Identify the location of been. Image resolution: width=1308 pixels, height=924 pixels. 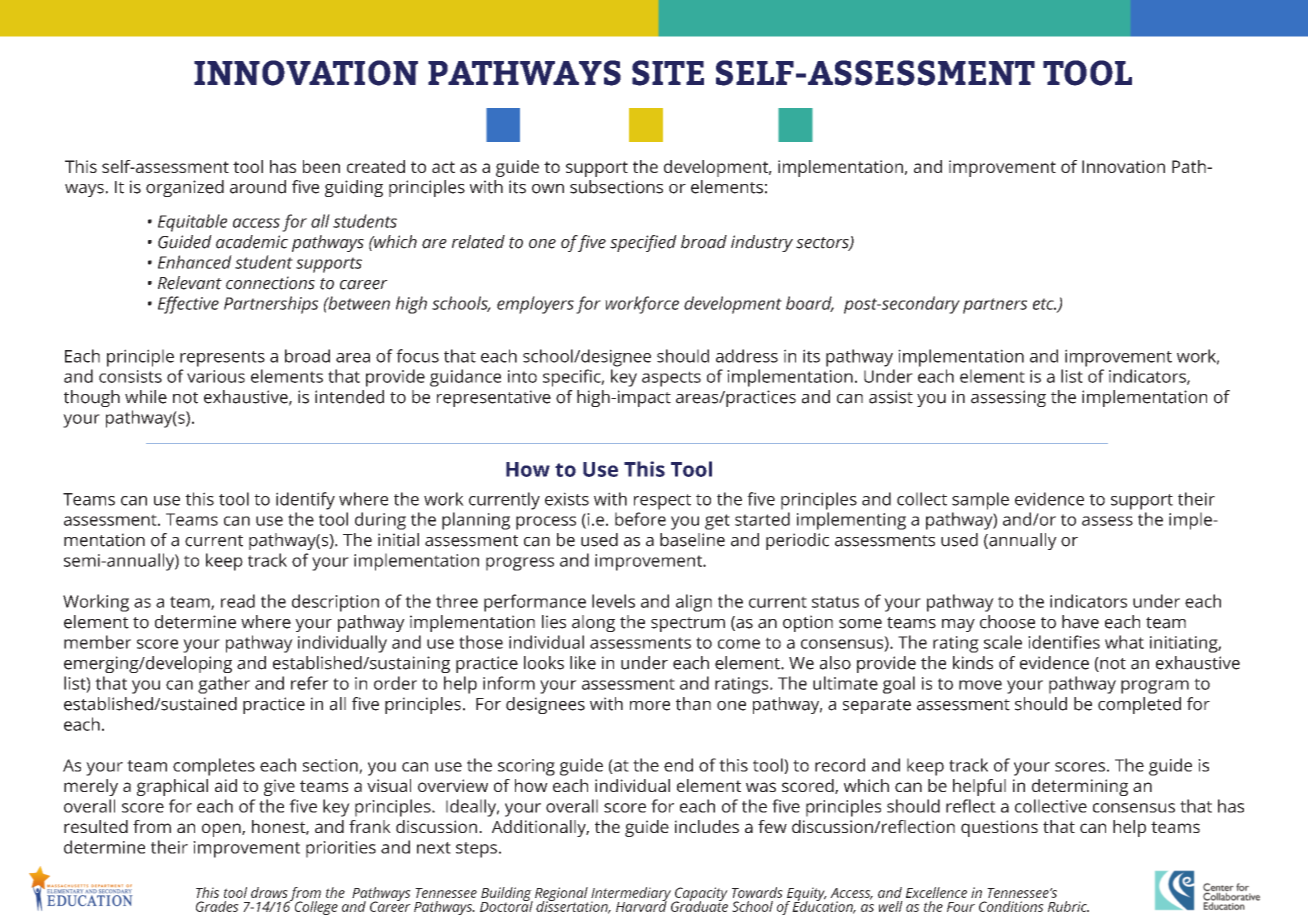
(321, 166).
